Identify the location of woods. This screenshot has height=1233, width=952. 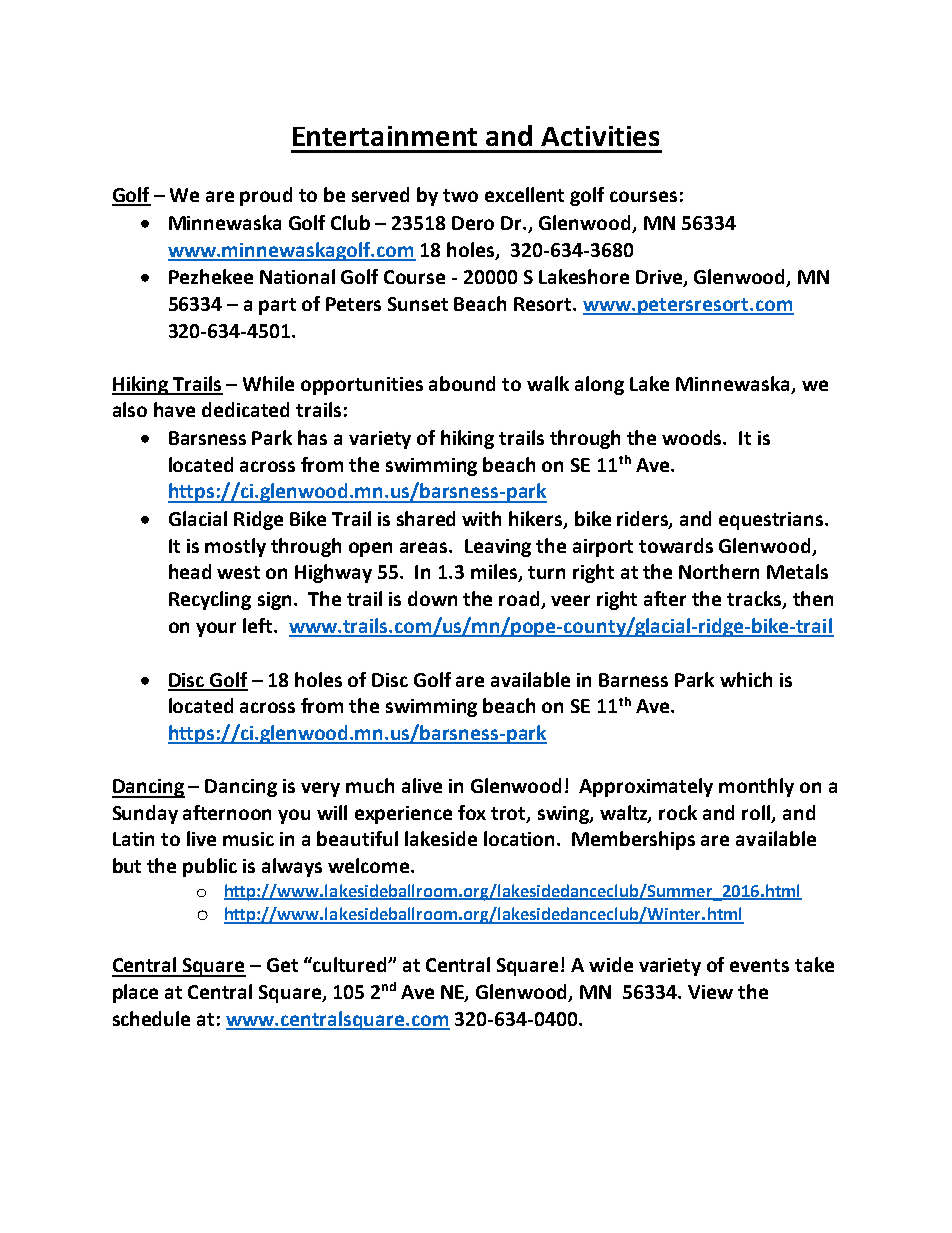
(693, 437).
